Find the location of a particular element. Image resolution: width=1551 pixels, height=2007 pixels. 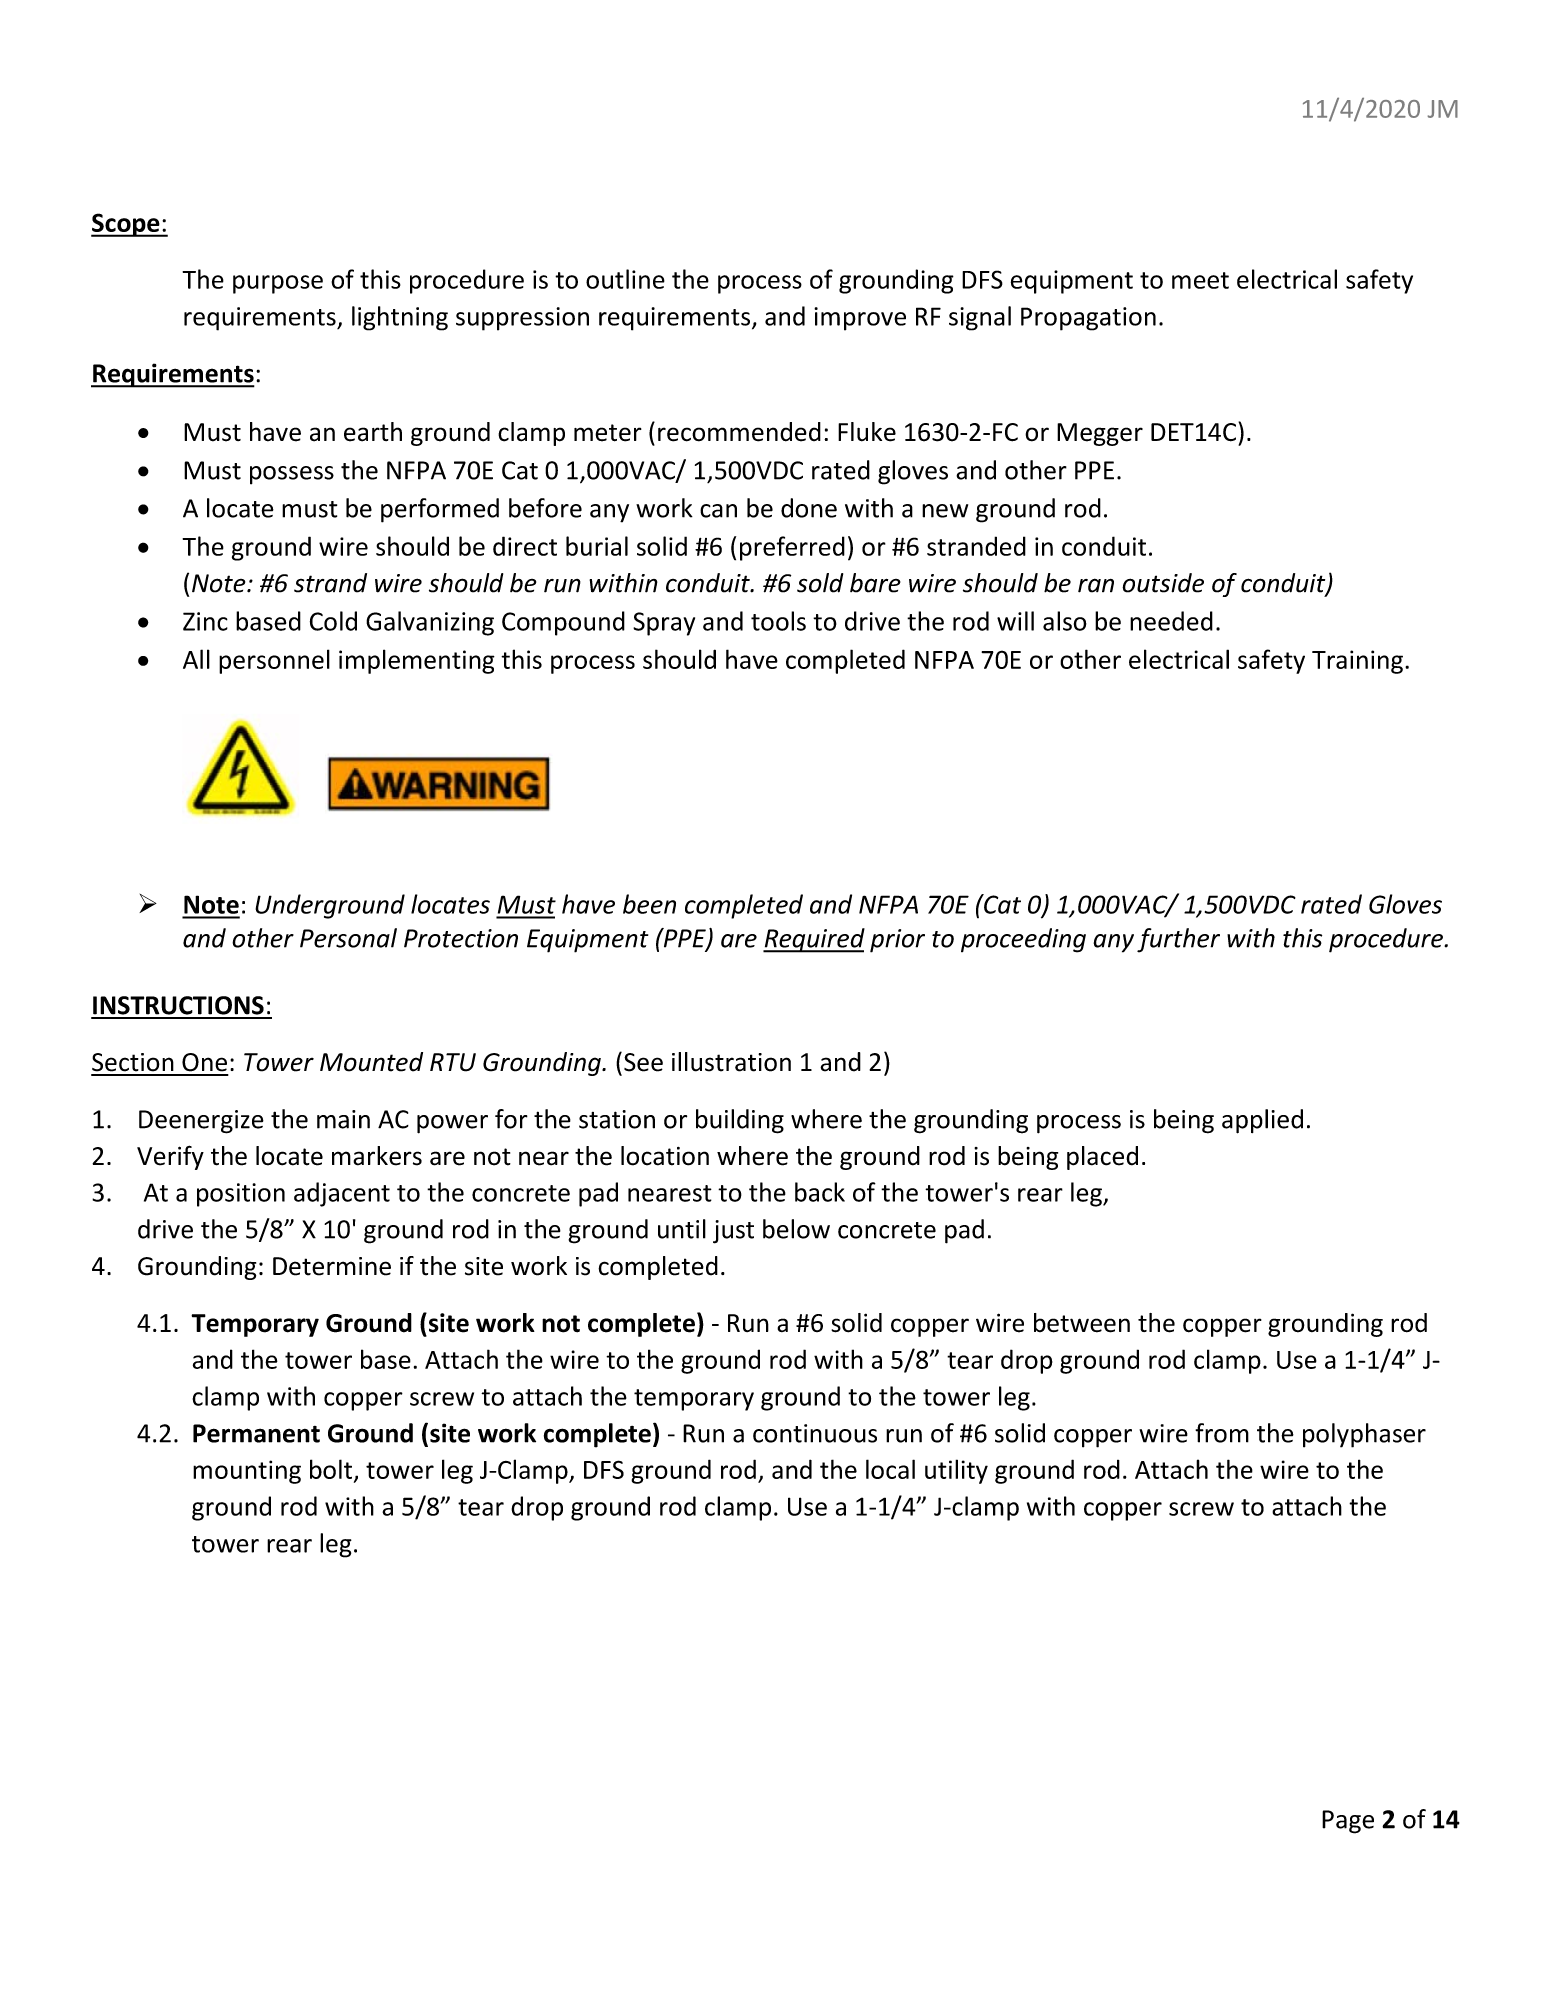

Page is located at coordinates (1348, 1822).
